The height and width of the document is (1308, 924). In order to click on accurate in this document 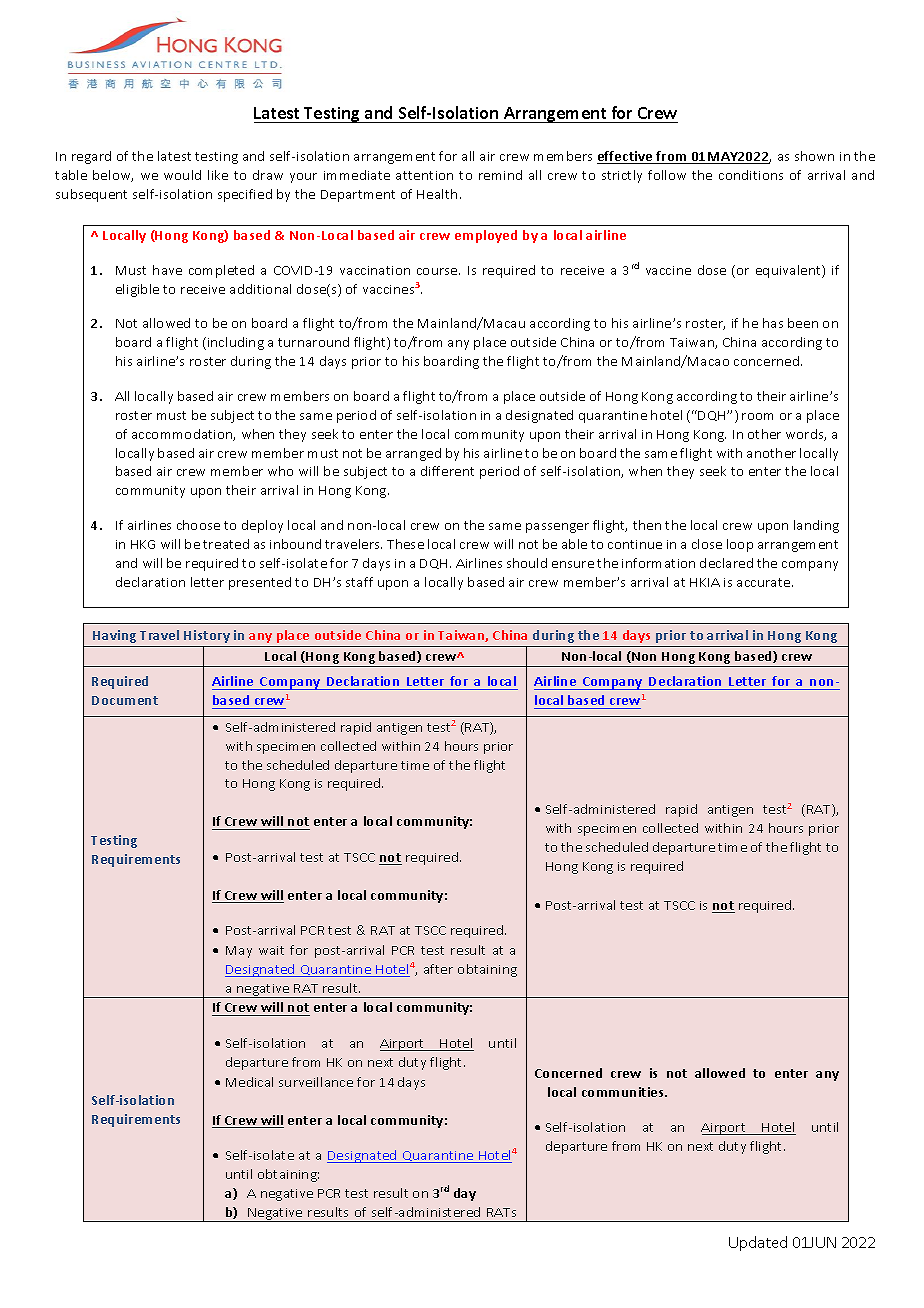, I will do `click(765, 582)`.
